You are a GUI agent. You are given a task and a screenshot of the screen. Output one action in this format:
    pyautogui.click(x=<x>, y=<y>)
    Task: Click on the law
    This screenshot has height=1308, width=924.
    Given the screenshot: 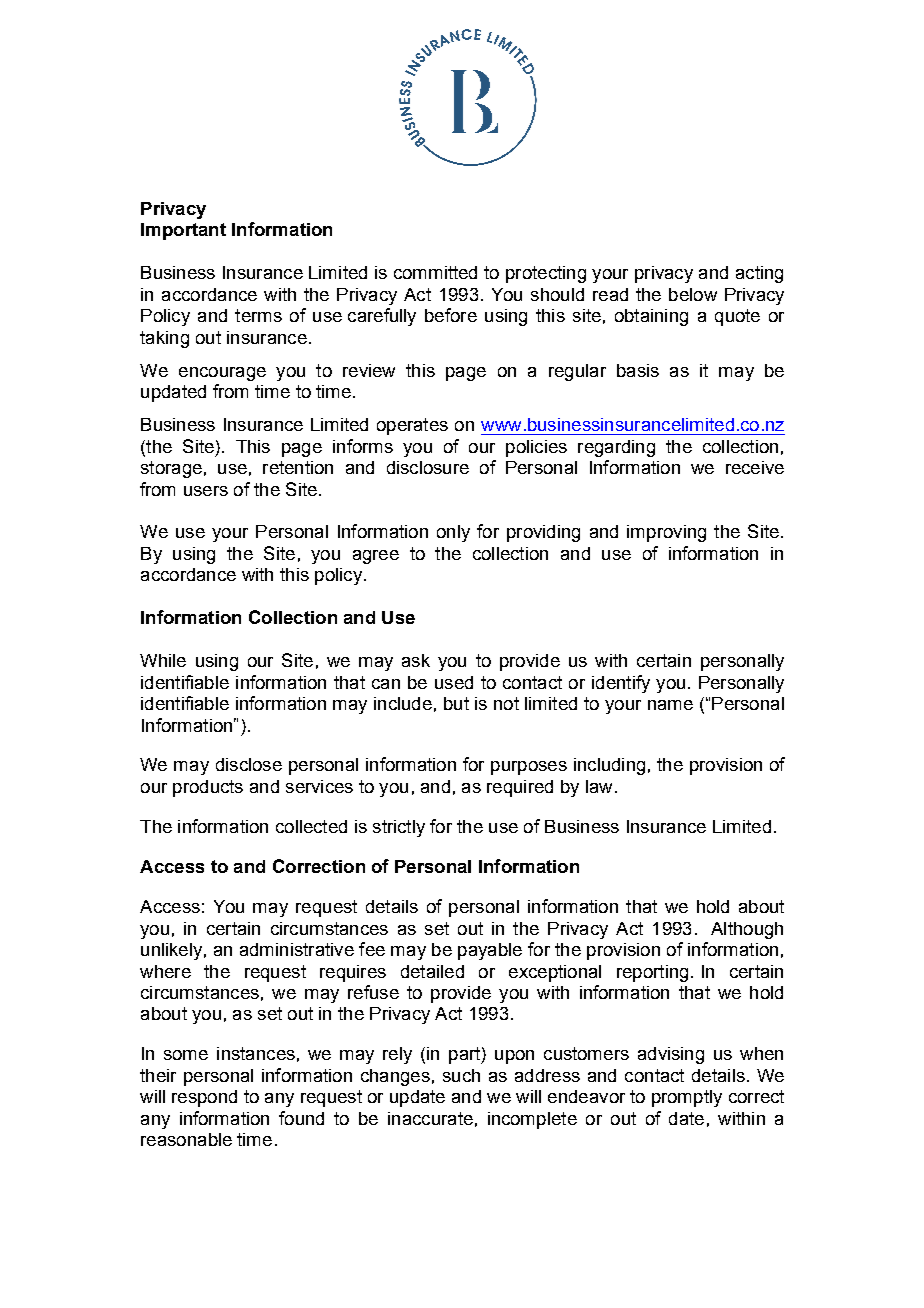 What is the action you would take?
    pyautogui.click(x=599, y=786)
